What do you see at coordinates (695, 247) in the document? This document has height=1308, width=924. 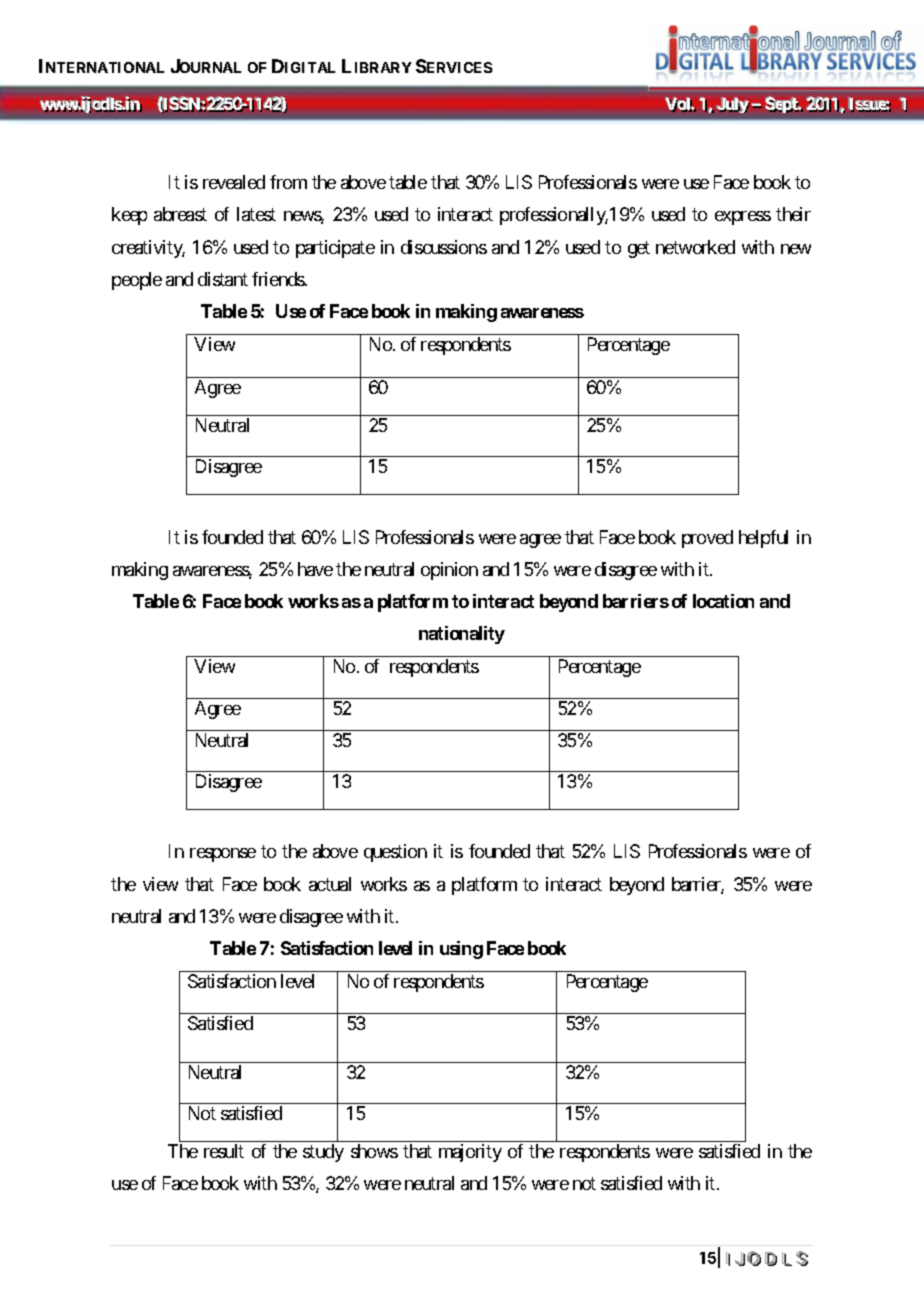 I see `networked` at bounding box center [695, 247].
